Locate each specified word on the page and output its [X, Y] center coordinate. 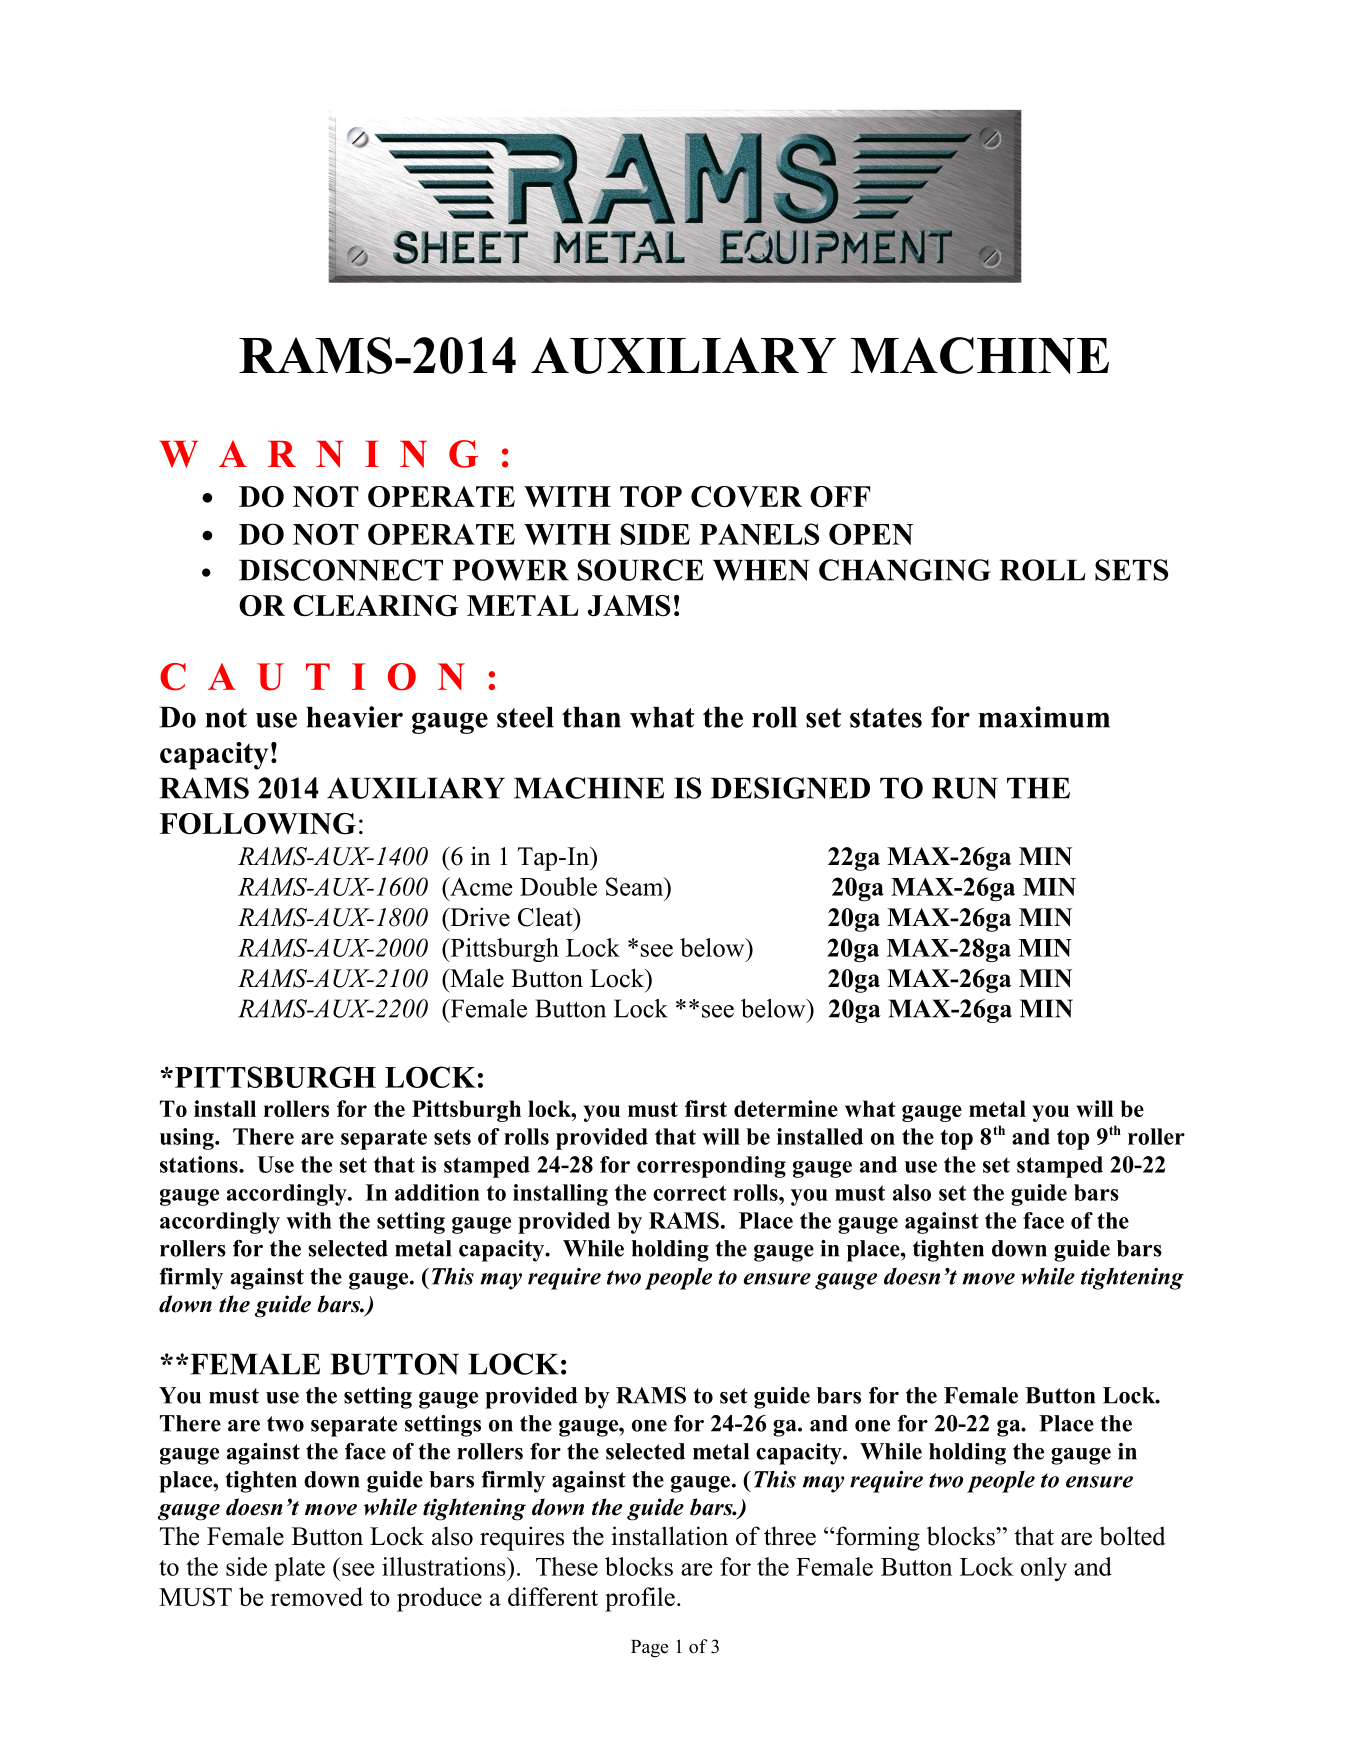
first [706, 1108]
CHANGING [905, 570]
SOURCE [641, 570]
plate [300, 1569]
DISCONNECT [341, 570]
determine [786, 1108]
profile [640, 1599]
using [188, 1139]
